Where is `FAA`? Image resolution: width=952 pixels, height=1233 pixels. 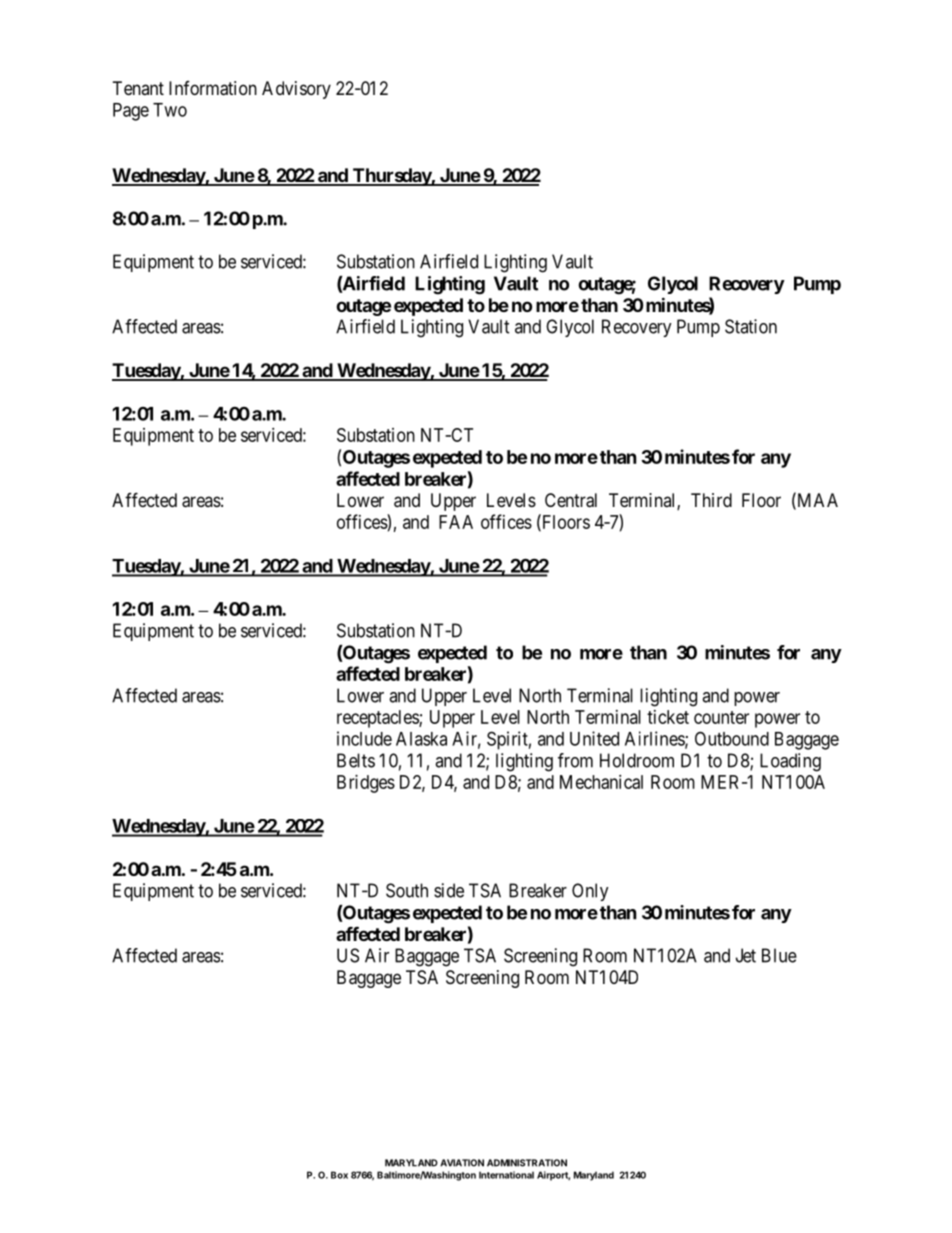 FAA is located at coordinates (456, 522).
